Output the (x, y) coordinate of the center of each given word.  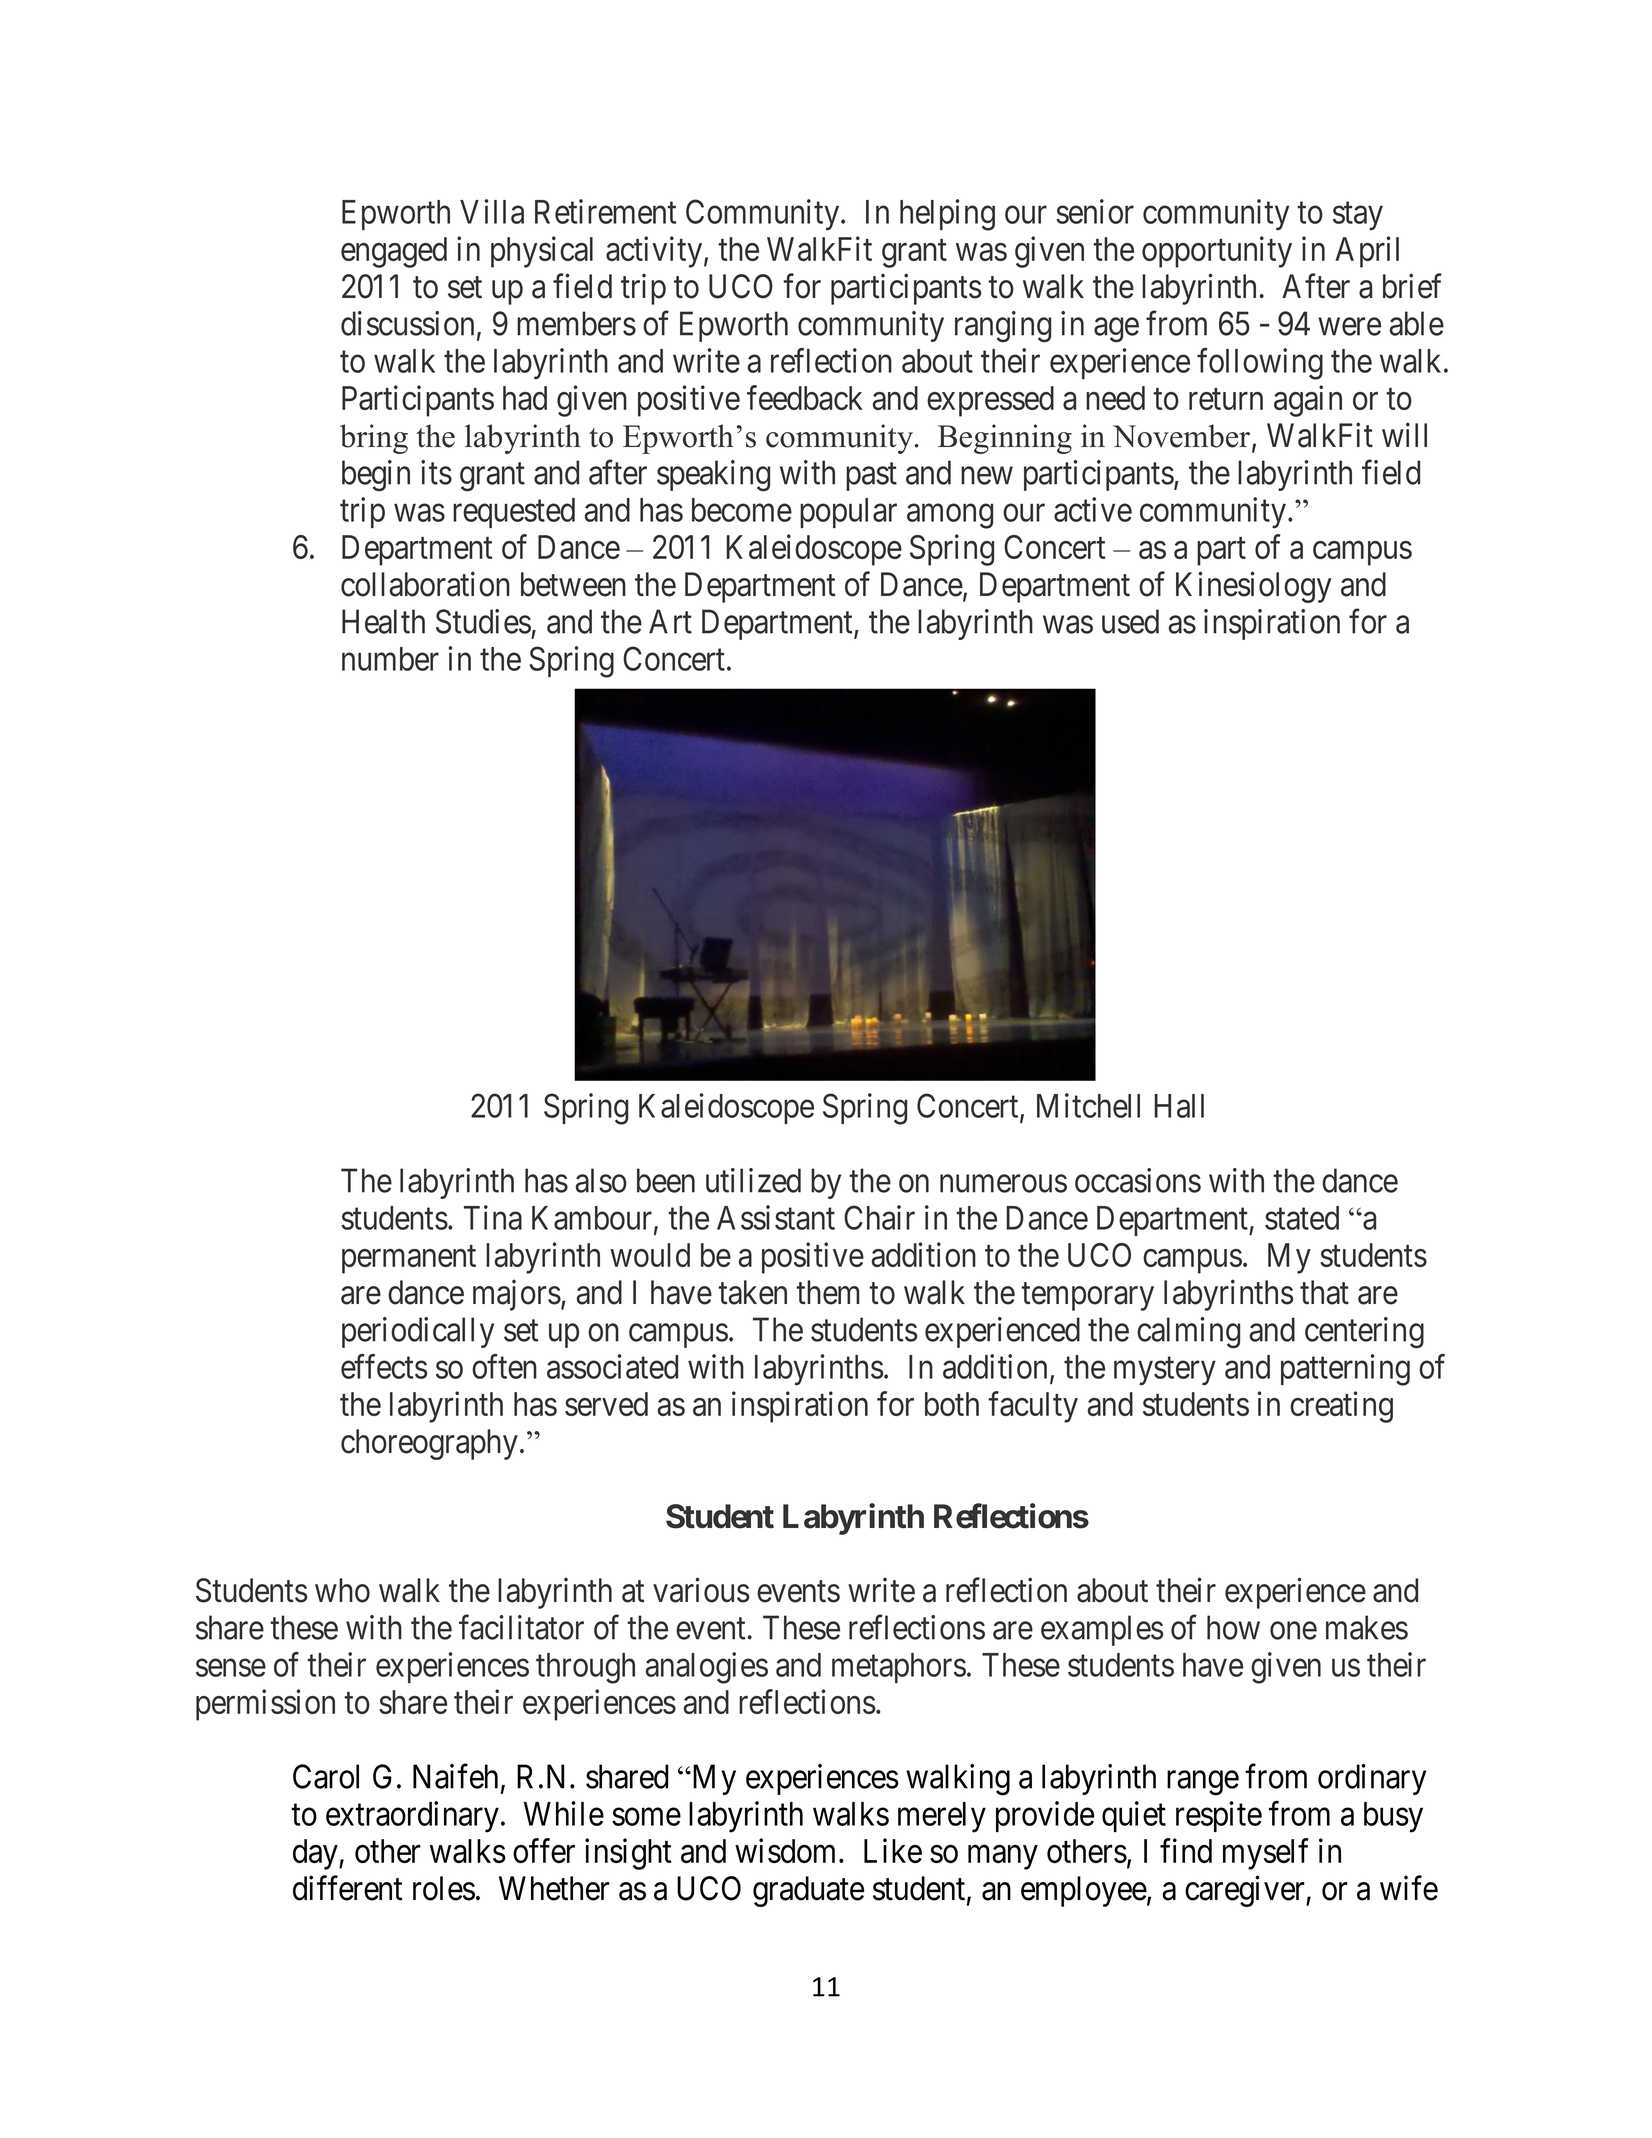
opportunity (1217, 252)
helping (947, 215)
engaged (394, 252)
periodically (418, 1332)
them (828, 1292)
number (390, 659)
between (573, 584)
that (1324, 1292)
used (1130, 621)
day (316, 1854)
